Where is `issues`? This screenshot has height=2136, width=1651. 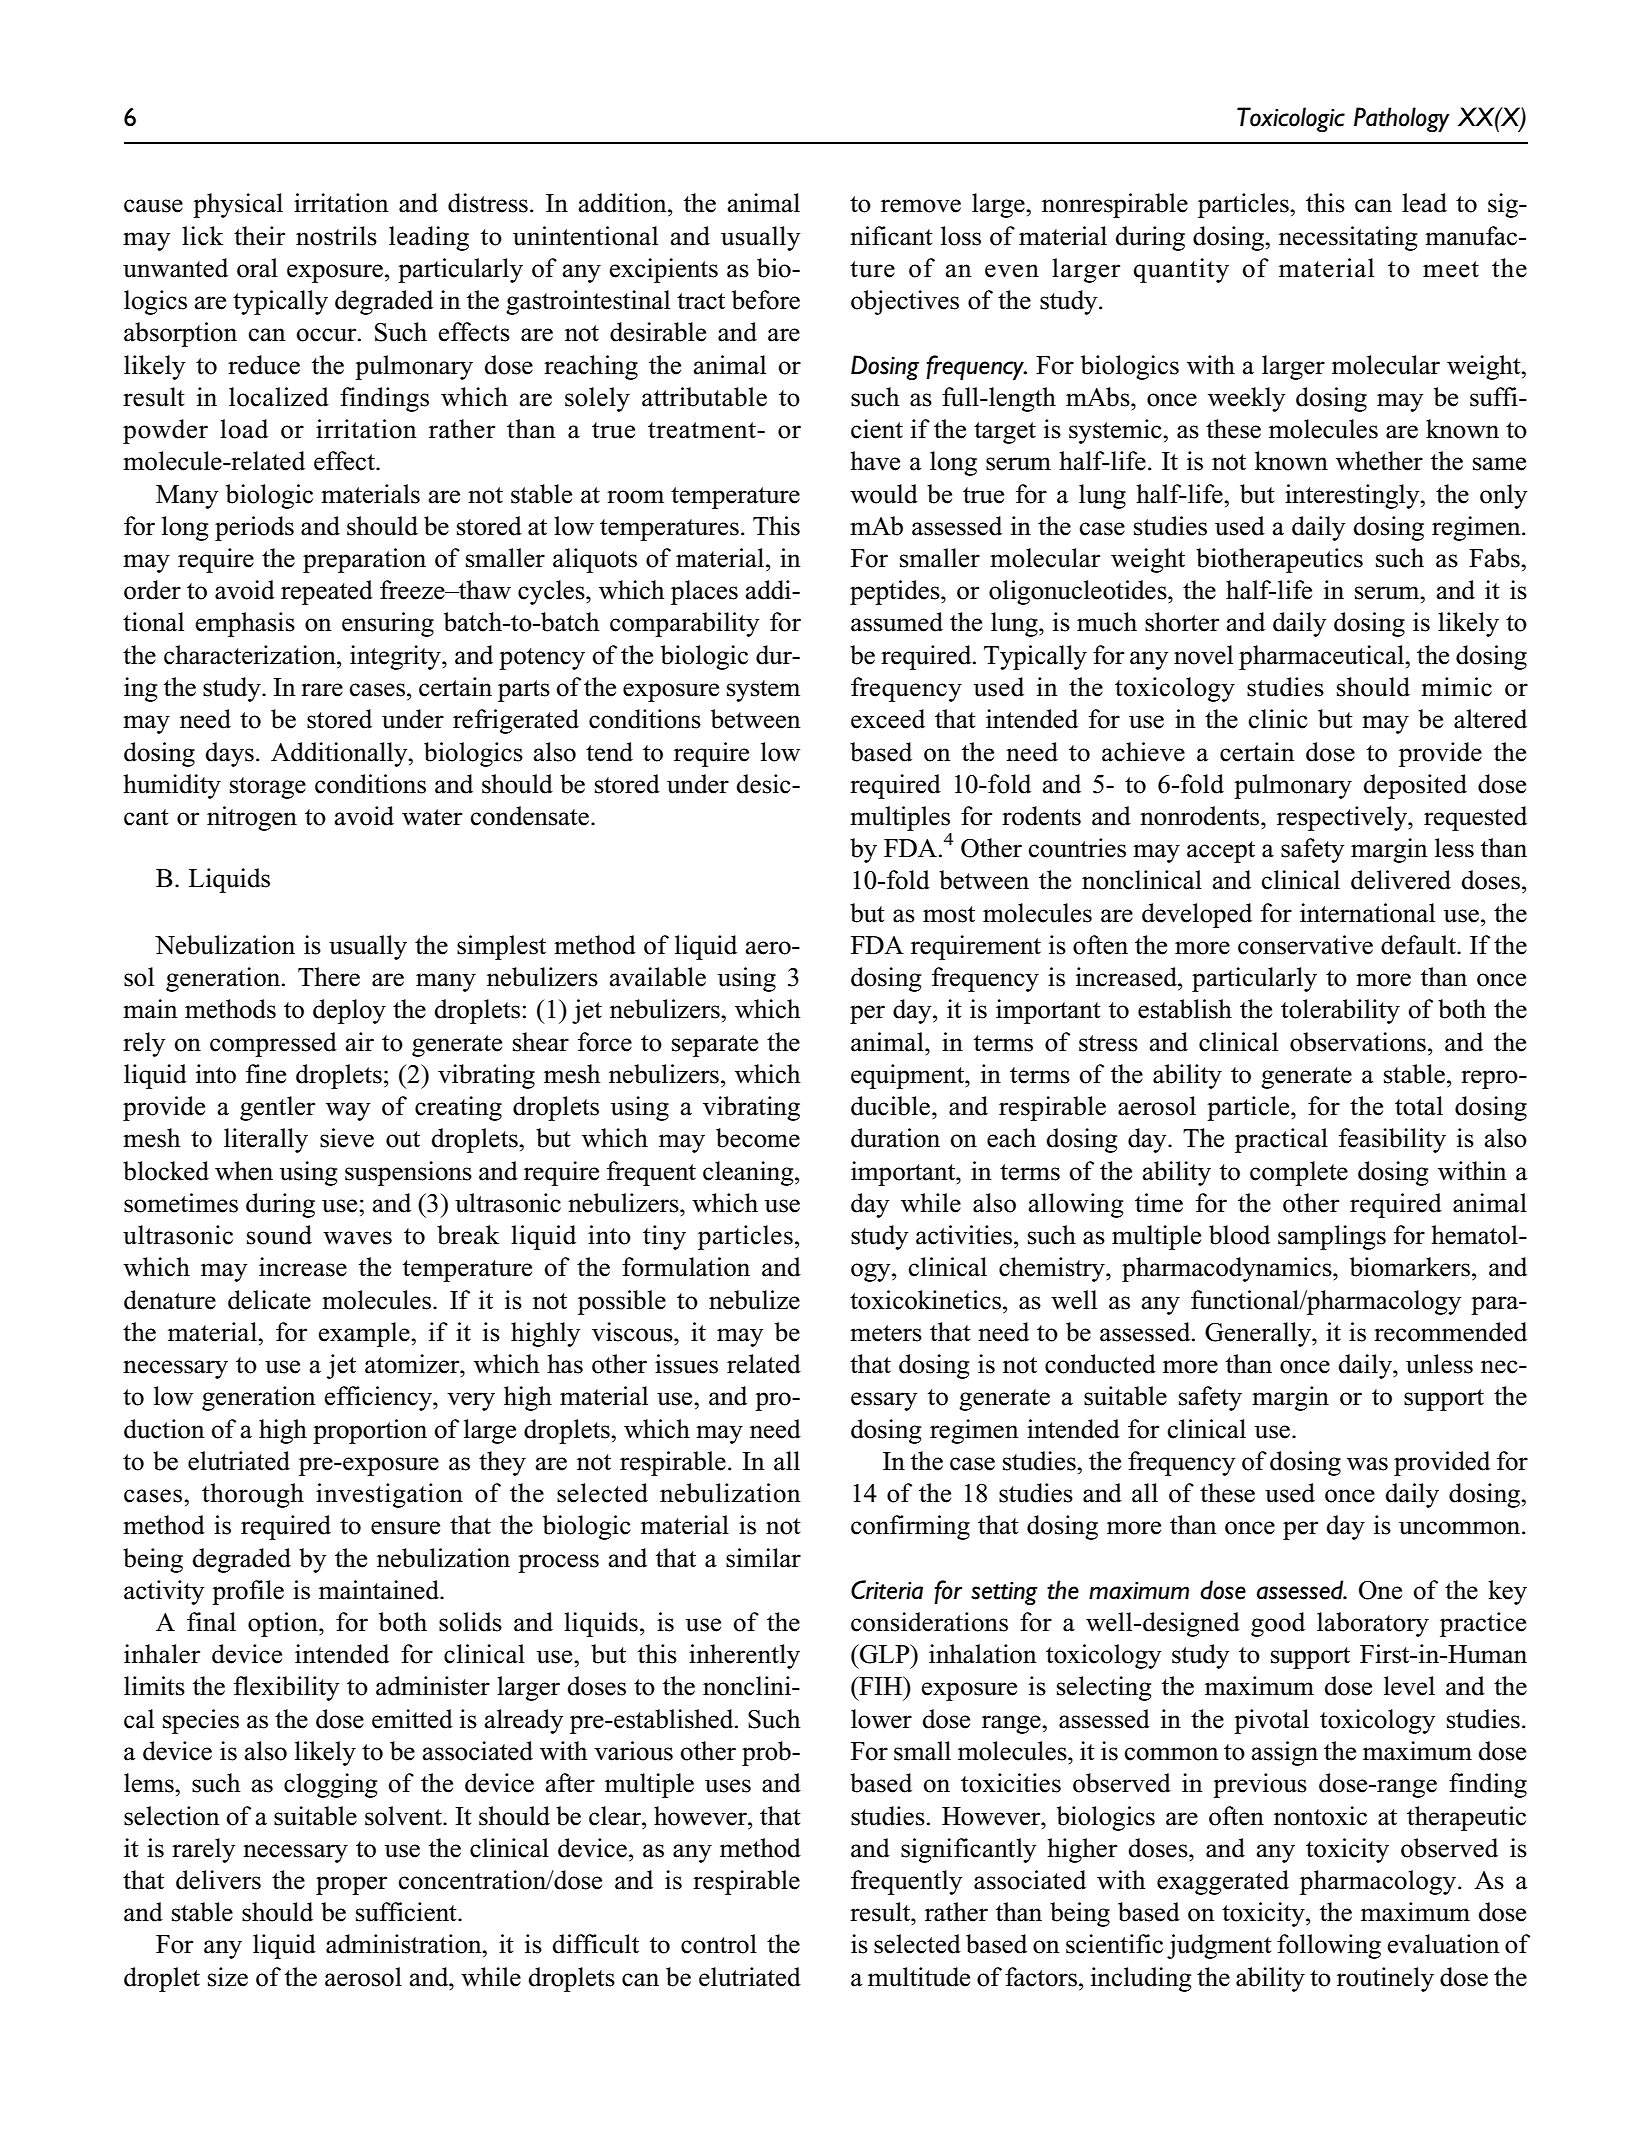
issues is located at coordinates (686, 1364).
